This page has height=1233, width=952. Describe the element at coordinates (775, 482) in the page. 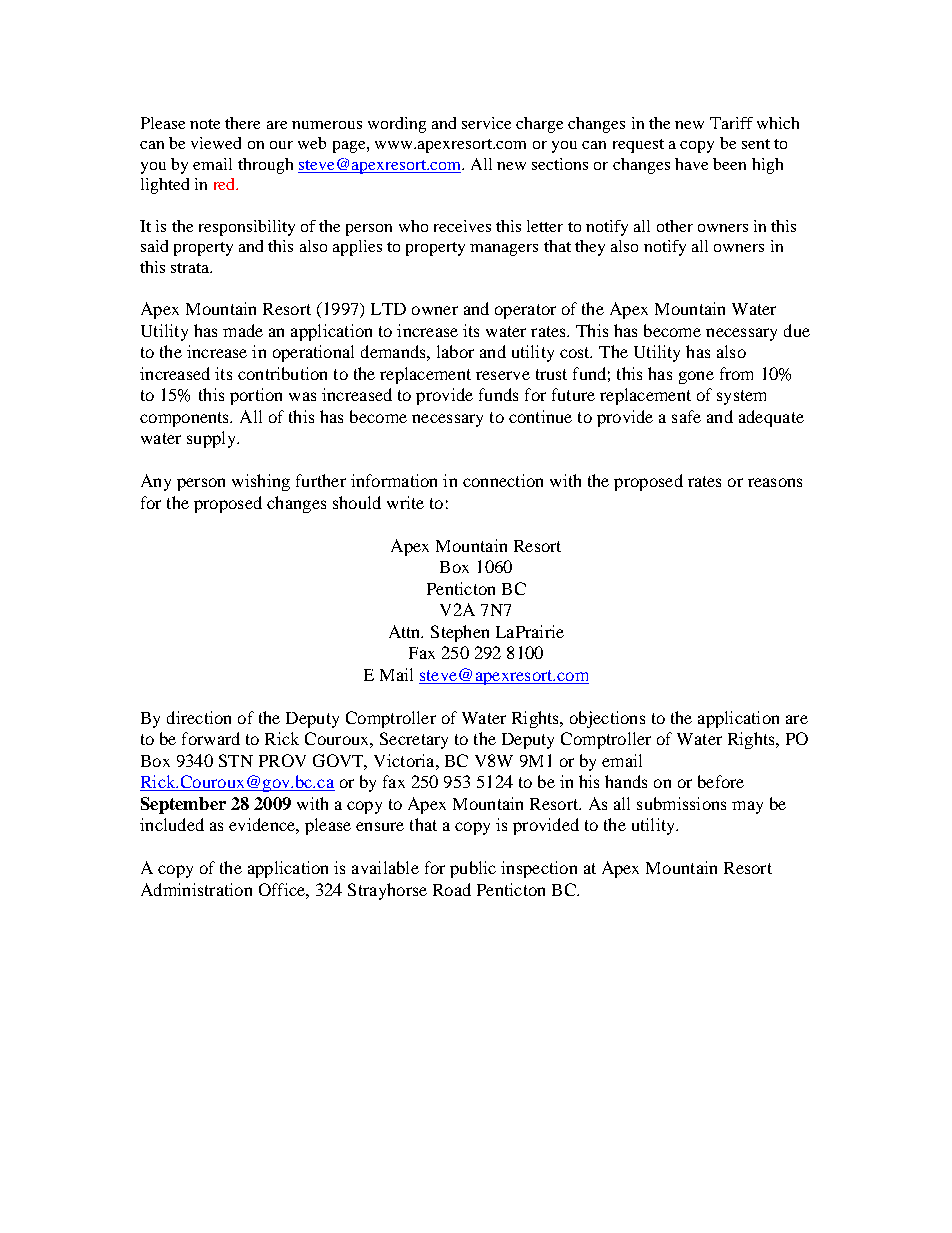

I see `reasons` at that location.
